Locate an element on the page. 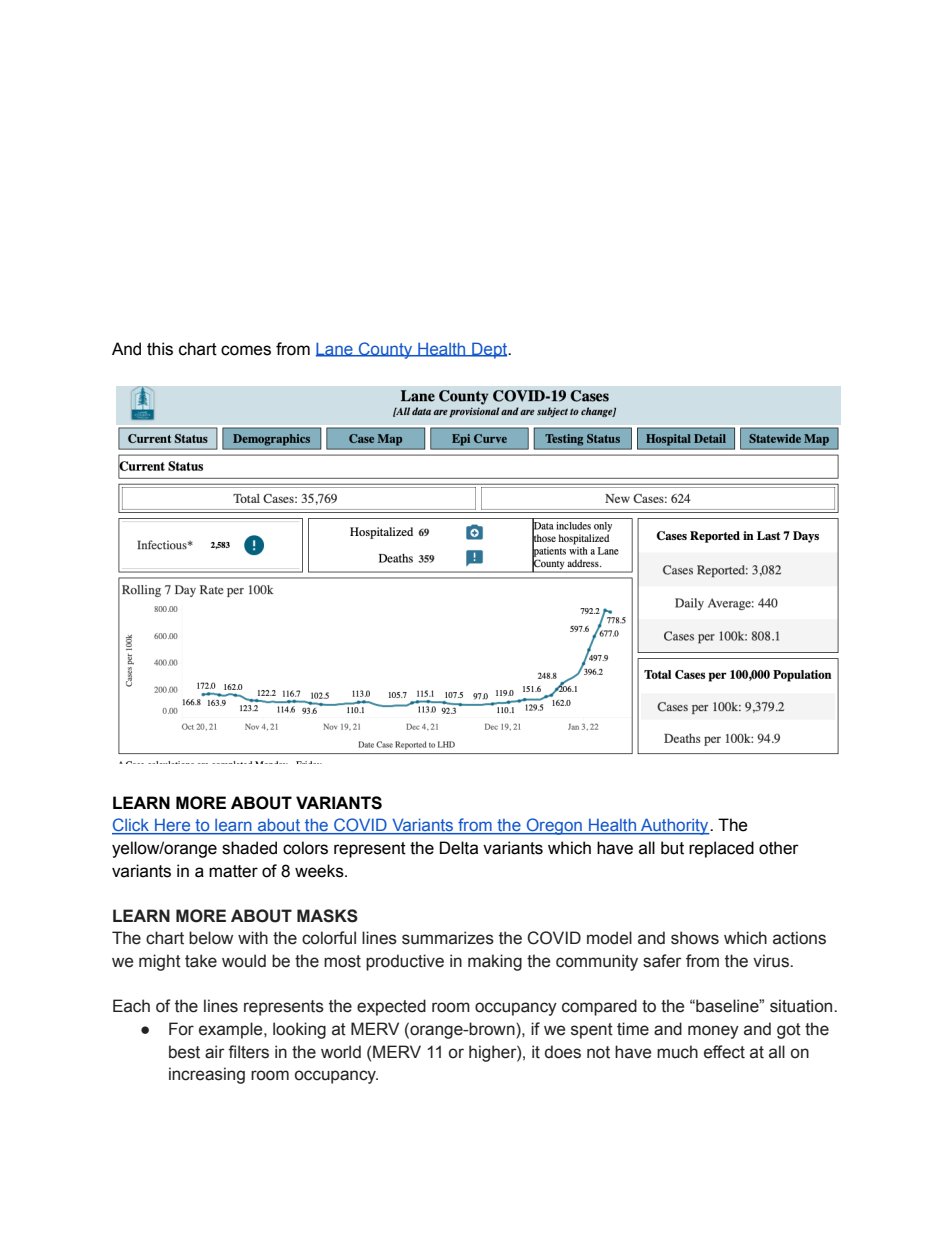  Delta is located at coordinates (459, 848).
